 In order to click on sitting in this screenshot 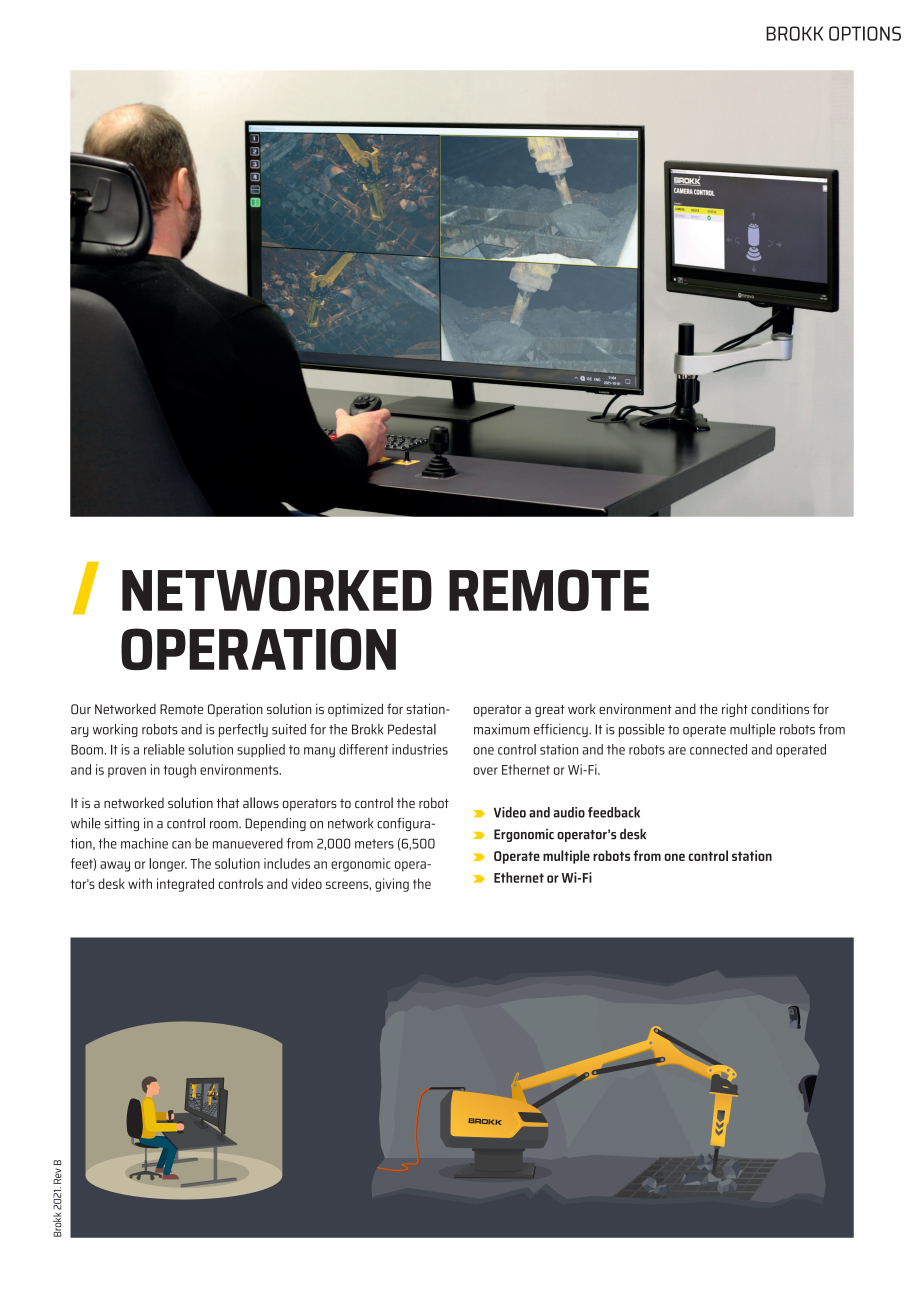, I will do `click(121, 824)`.
